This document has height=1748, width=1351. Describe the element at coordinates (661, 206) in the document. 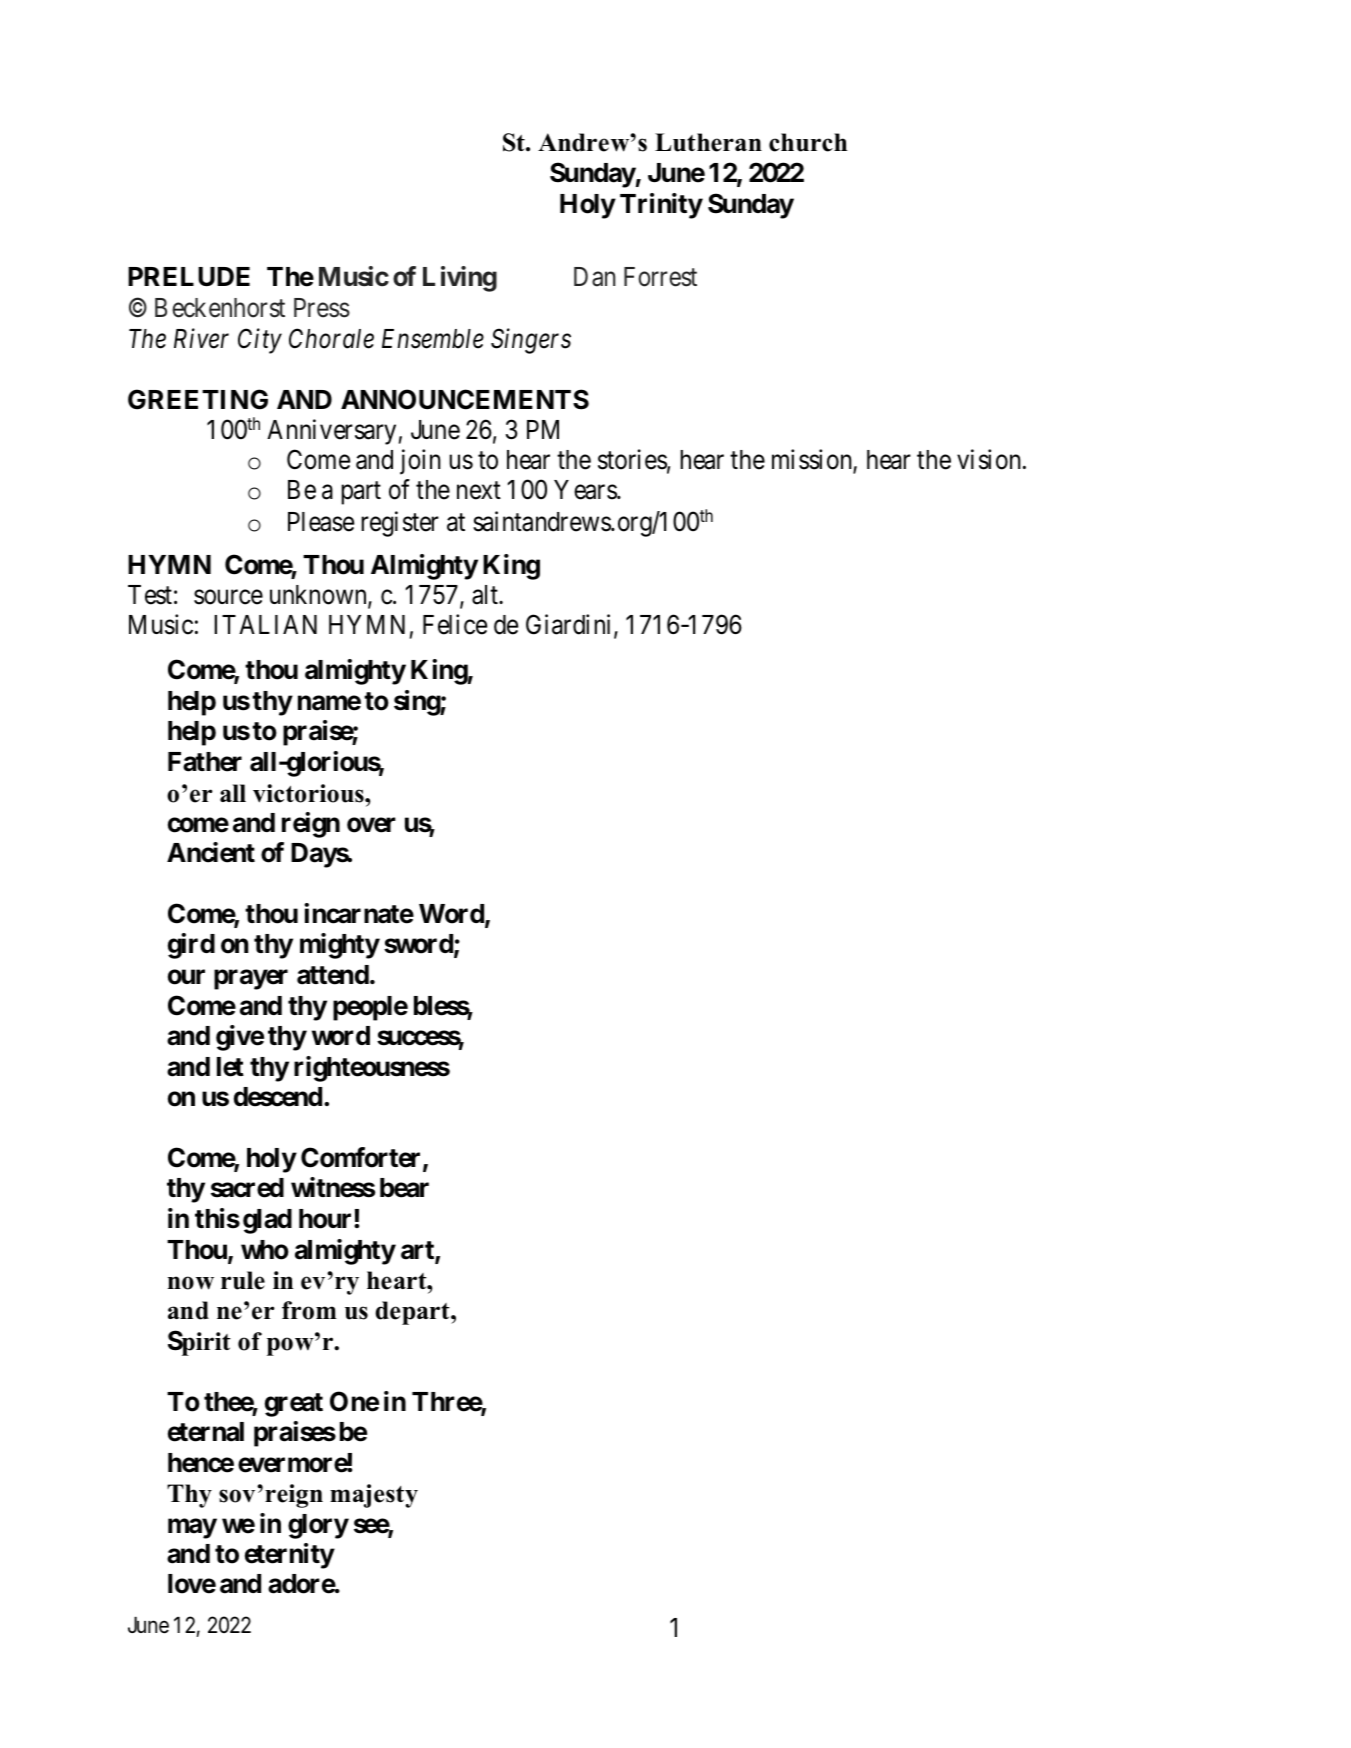

I see `Trinity` at that location.
